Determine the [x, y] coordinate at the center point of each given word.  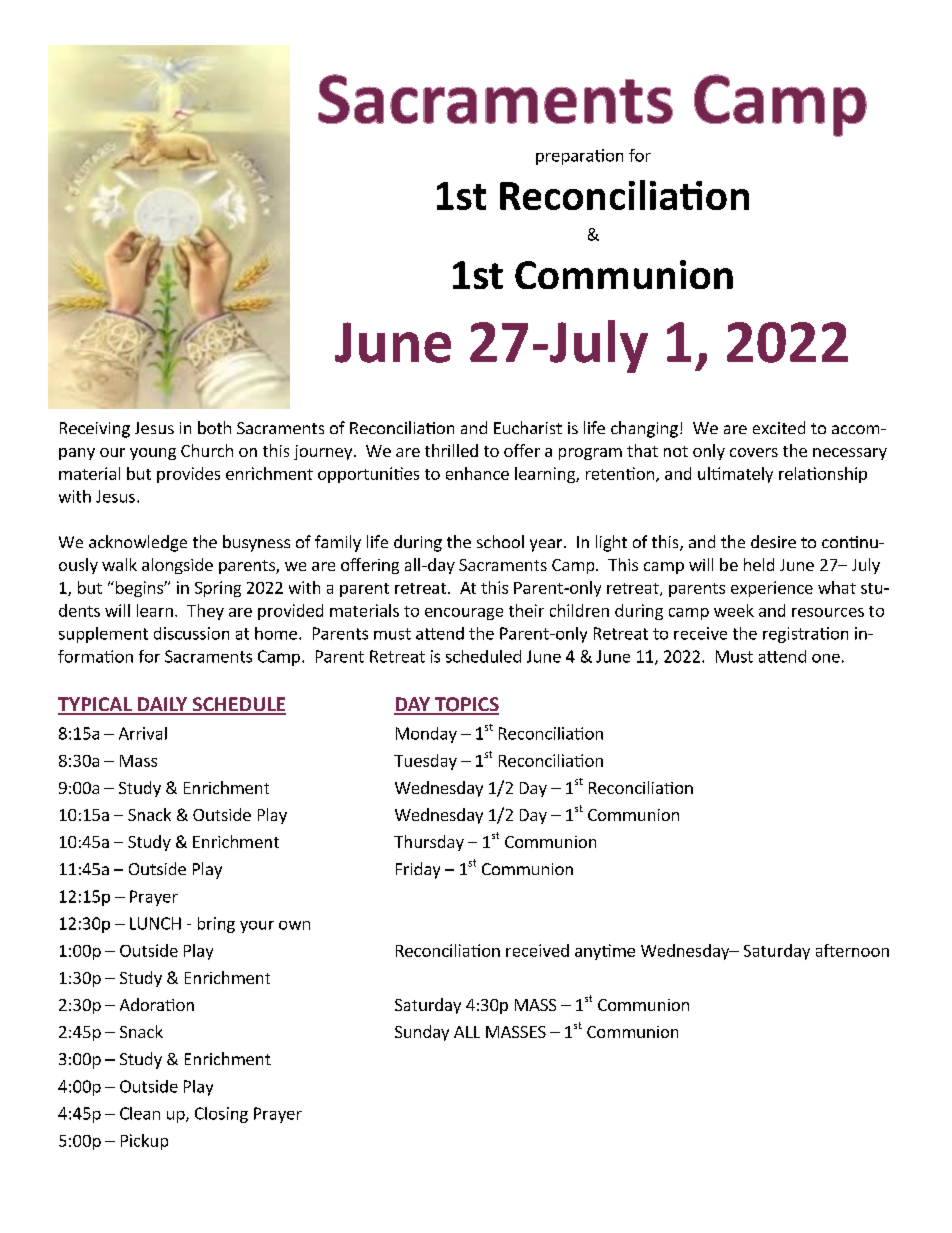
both [214, 427]
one [826, 658]
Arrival [143, 733]
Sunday [422, 1033]
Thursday [429, 843]
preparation [579, 157]
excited [779, 427]
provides [188, 475]
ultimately [735, 475]
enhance [477, 473]
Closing [221, 1115]
